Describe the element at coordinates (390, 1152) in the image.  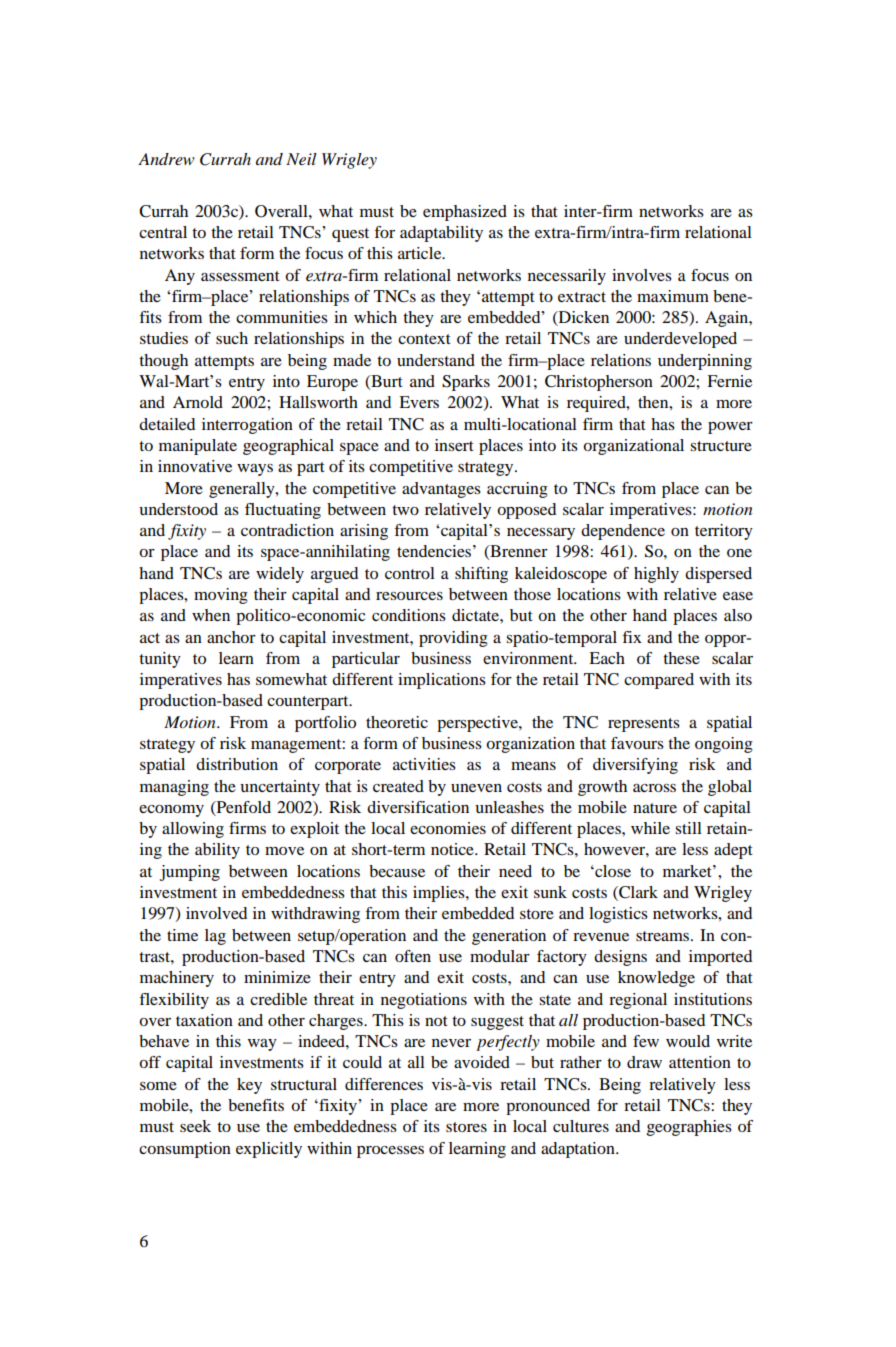
I see `processes` at that location.
